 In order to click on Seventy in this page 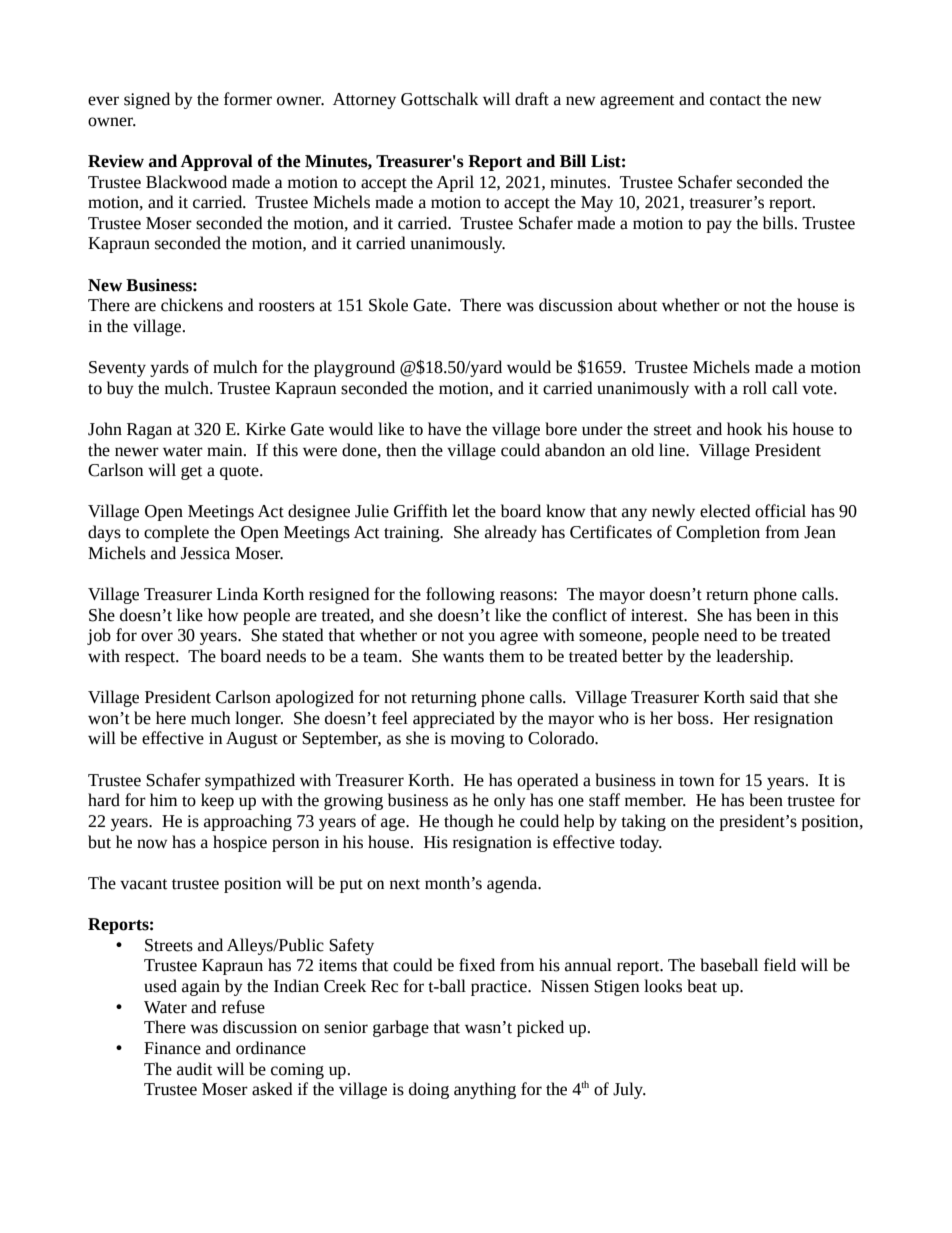, I will do `click(117, 369)`.
